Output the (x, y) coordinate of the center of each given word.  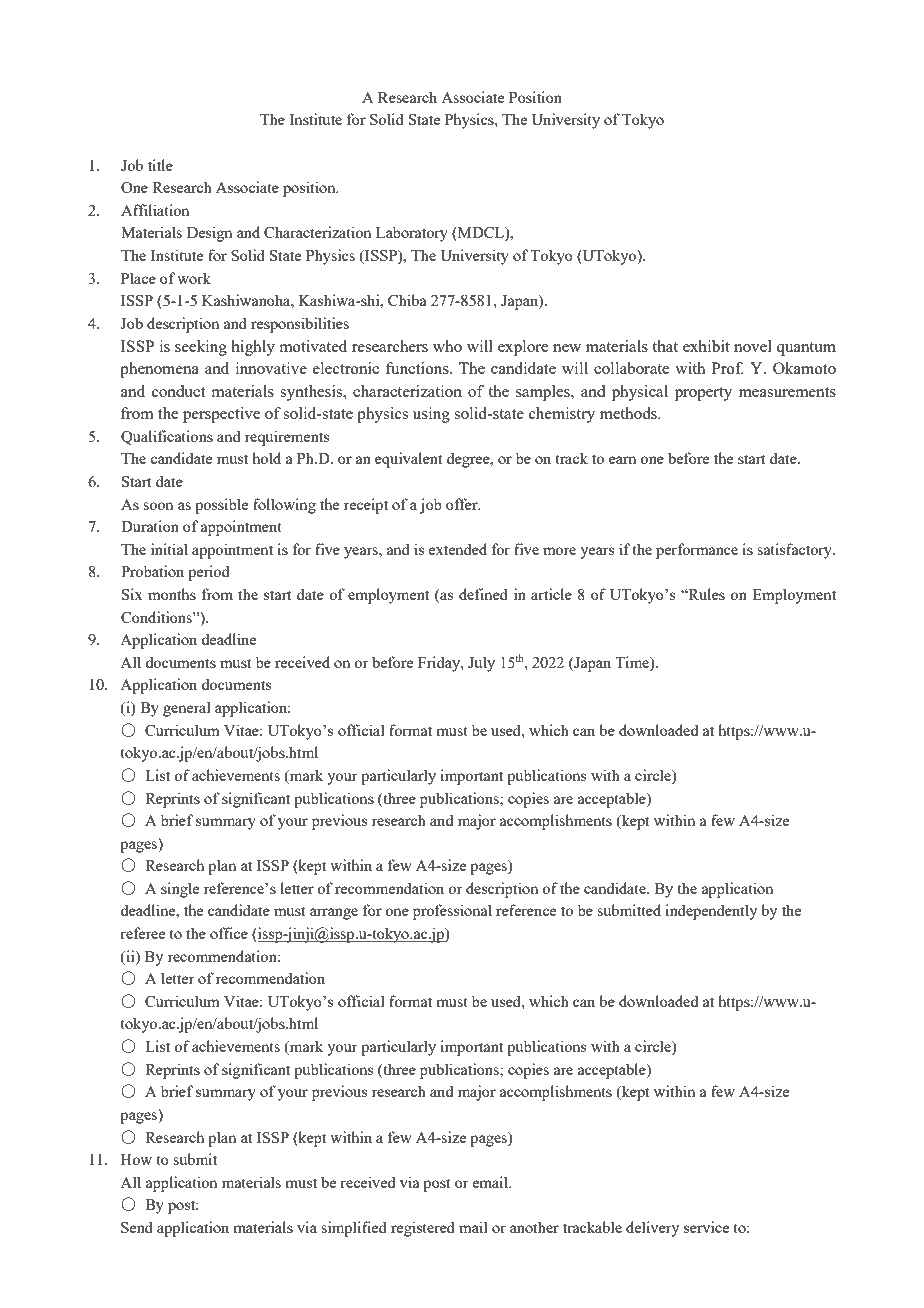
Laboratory (412, 234)
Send (137, 1227)
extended (458, 549)
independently (711, 912)
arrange (334, 914)
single (180, 890)
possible (221, 506)
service (706, 1227)
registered (423, 1229)
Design (209, 234)
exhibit (706, 346)
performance (697, 551)
